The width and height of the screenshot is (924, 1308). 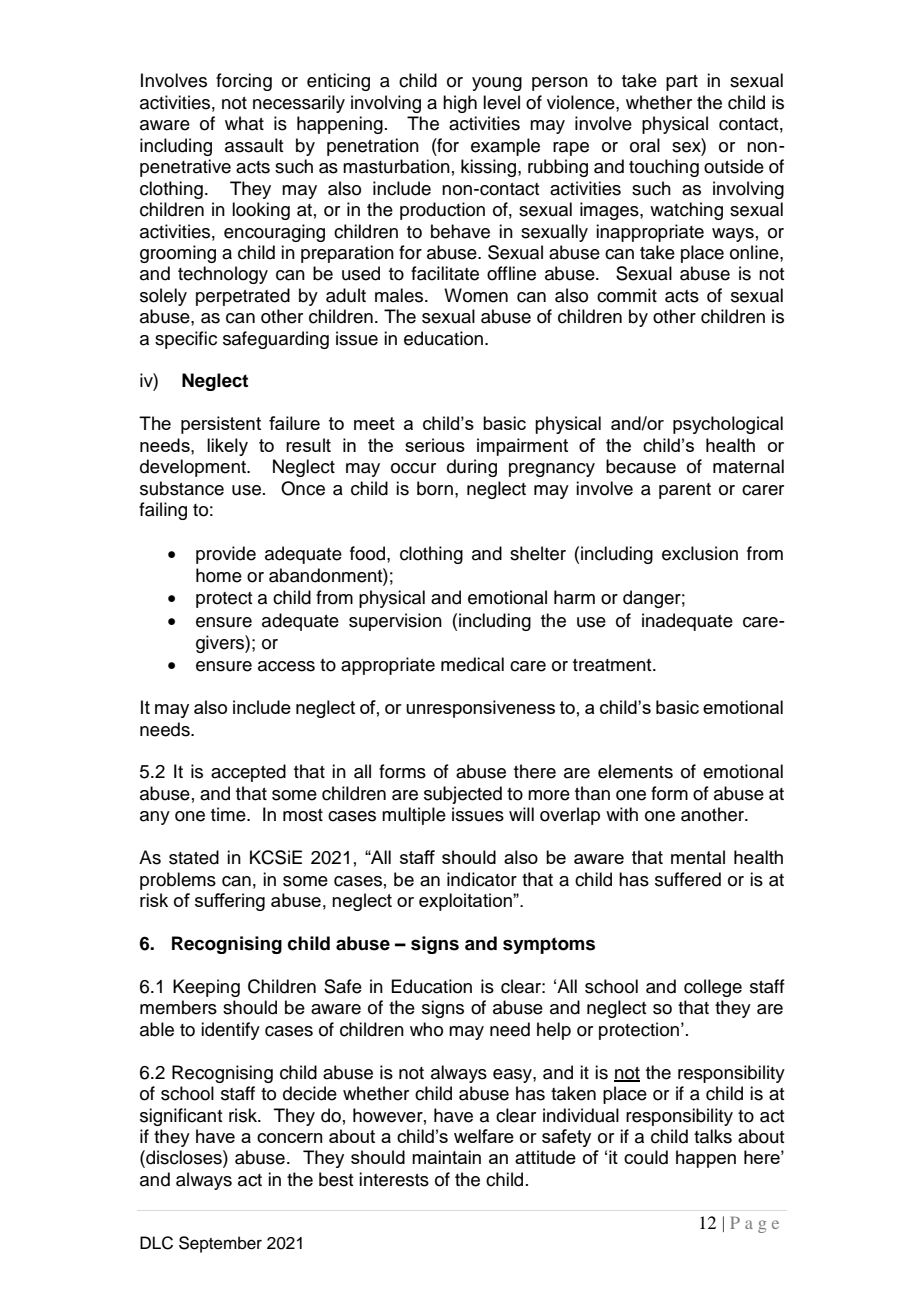 What do you see at coordinates (220, 1244) in the screenshot?
I see `September` at bounding box center [220, 1244].
